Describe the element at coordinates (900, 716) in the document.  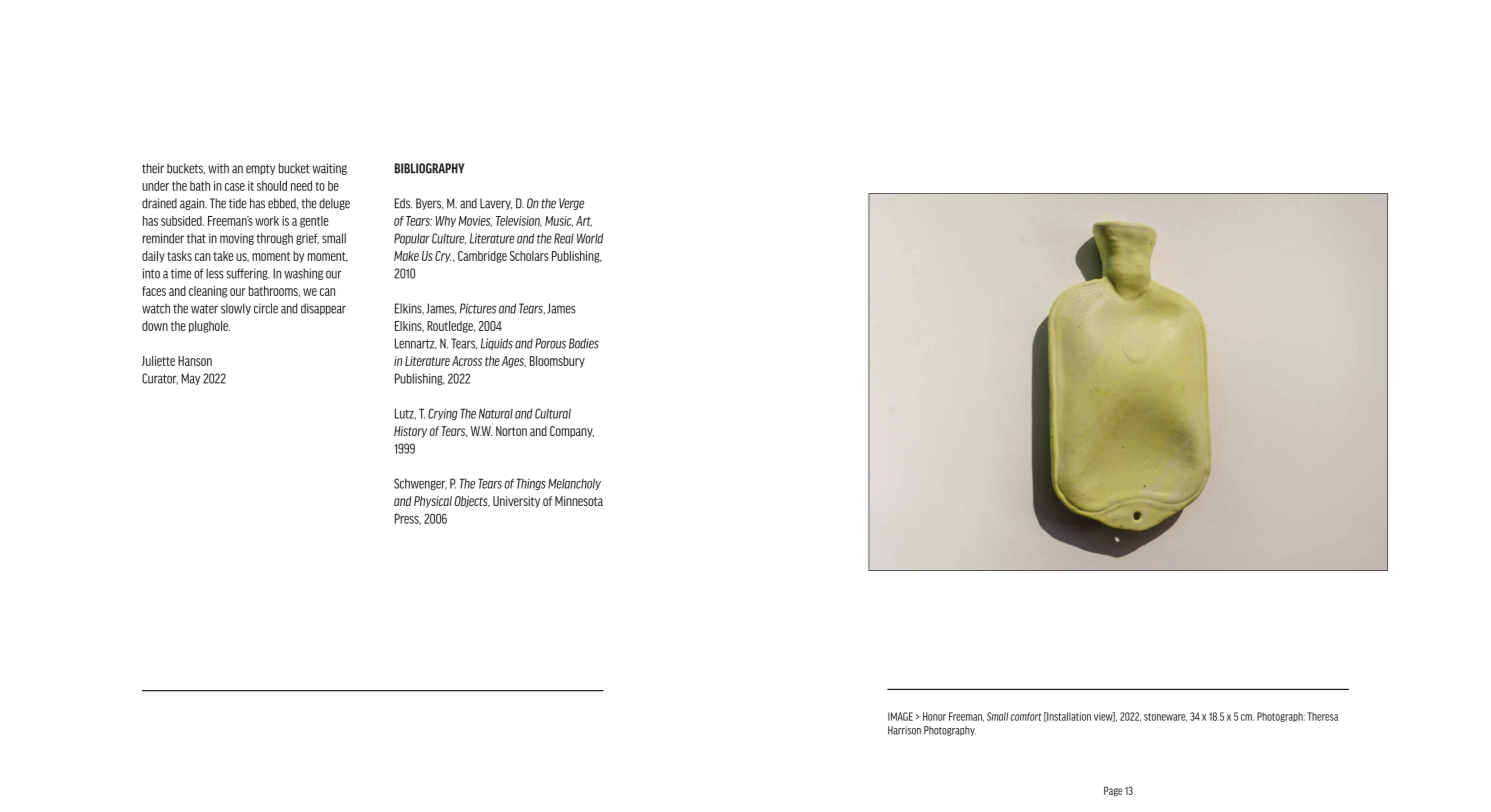
I see `IMAGE` at that location.
